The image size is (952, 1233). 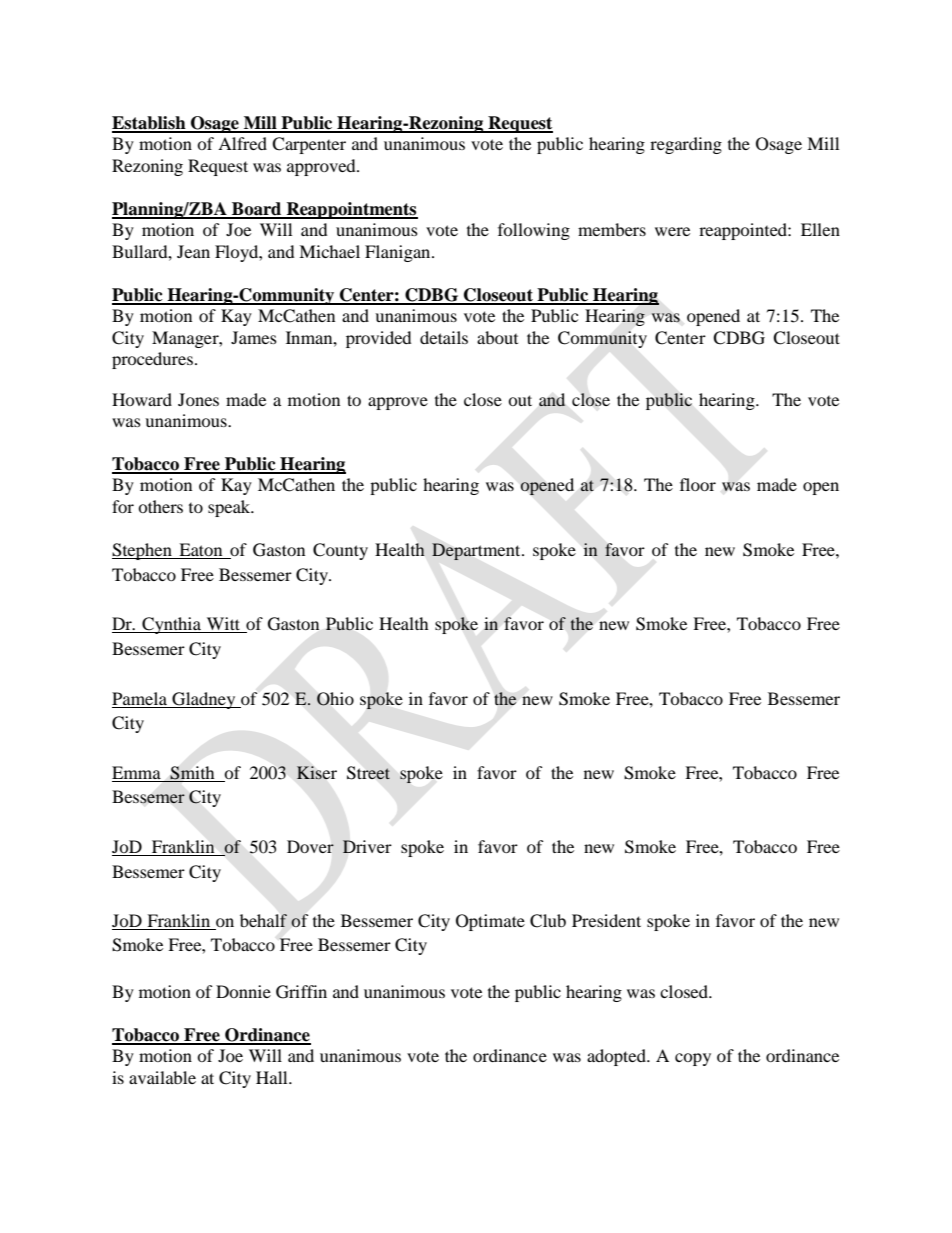 What do you see at coordinates (242, 143) in the screenshot?
I see `Alfred` at bounding box center [242, 143].
